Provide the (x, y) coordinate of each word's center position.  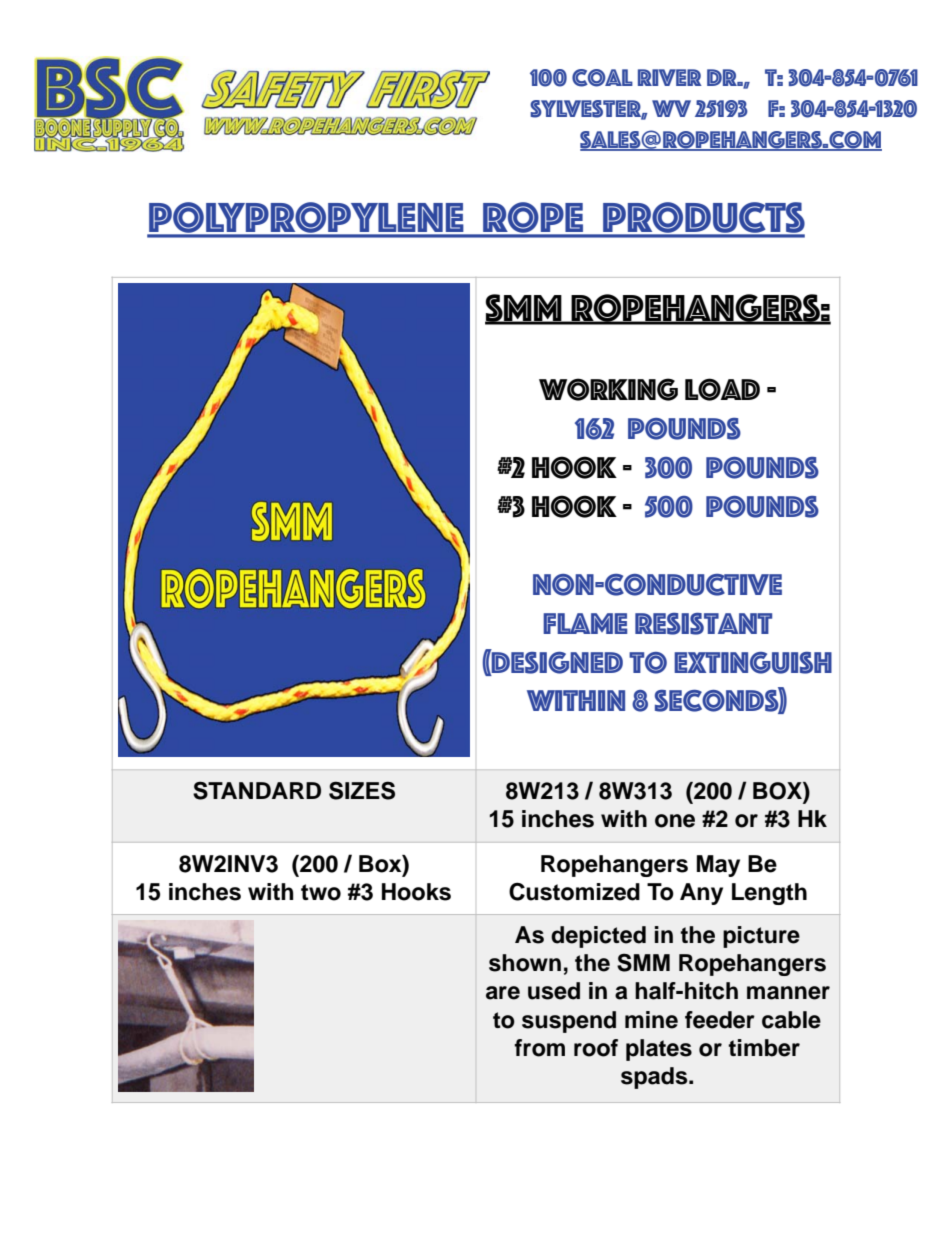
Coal (602, 78)
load (722, 389)
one (675, 821)
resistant (703, 624)
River (670, 77)
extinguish (753, 663)
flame (585, 623)
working (608, 389)
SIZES (362, 790)
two (321, 892)
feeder (720, 1020)
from (539, 1048)
